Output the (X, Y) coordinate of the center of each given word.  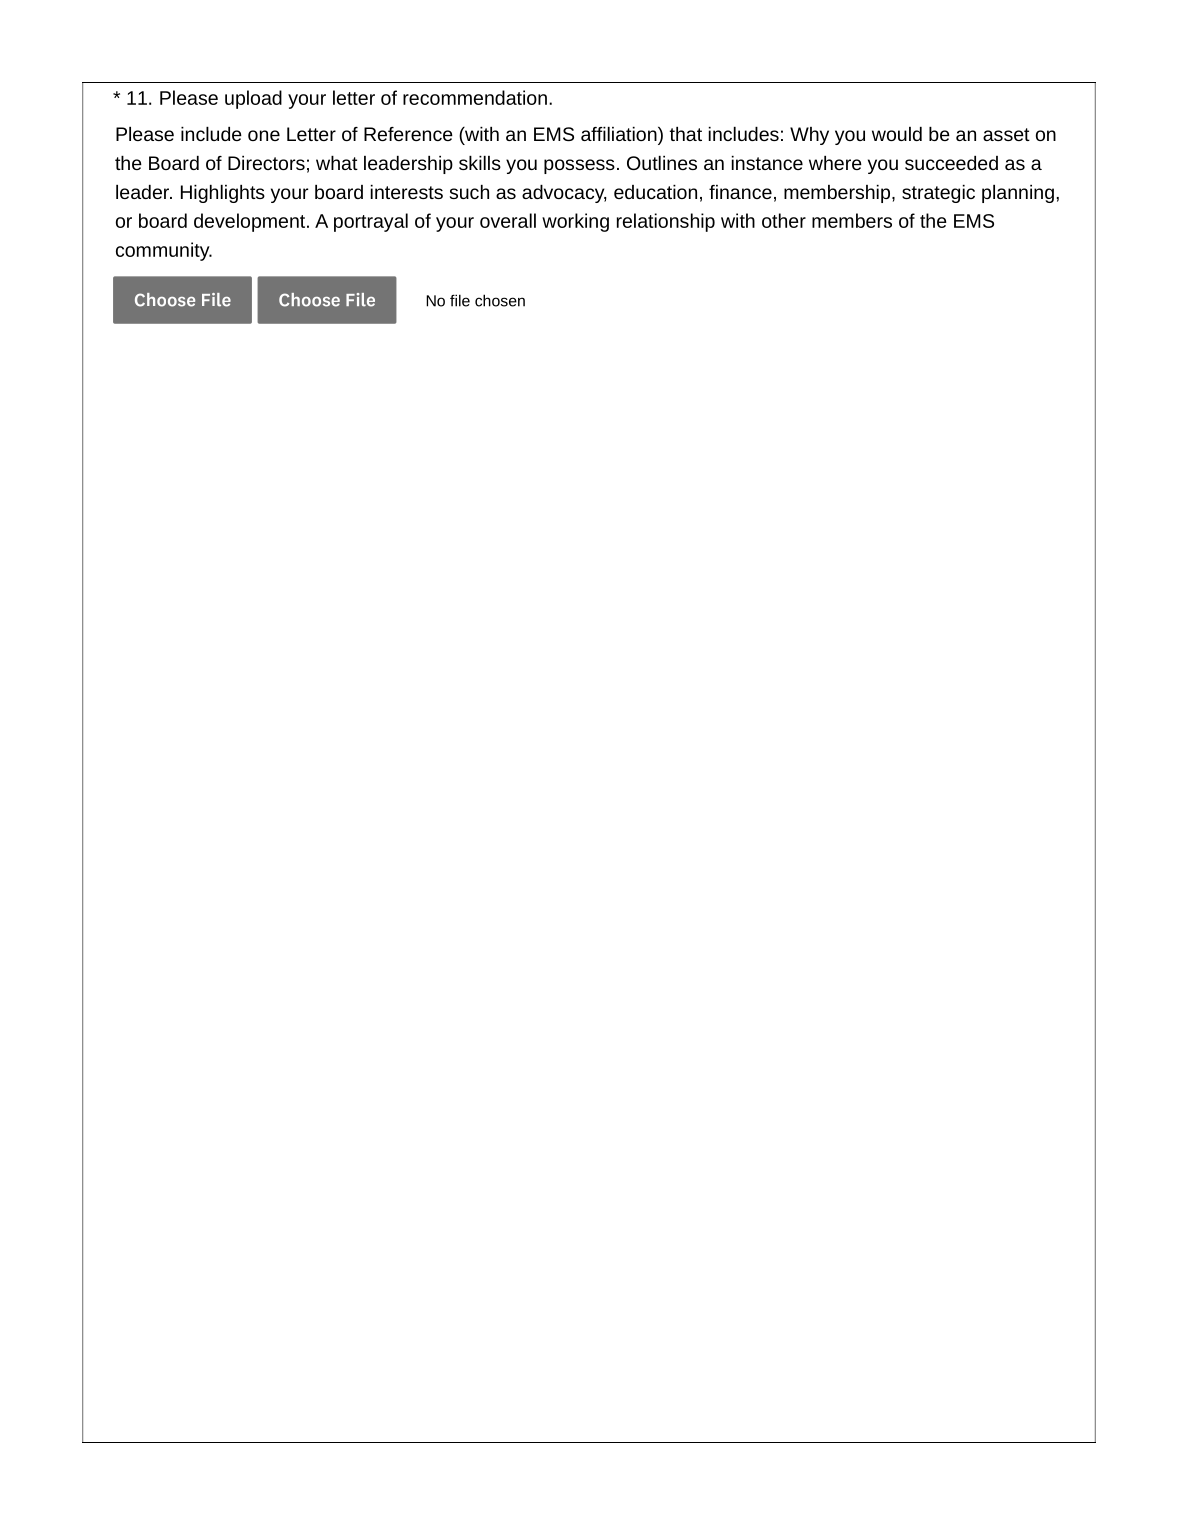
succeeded (951, 163)
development (251, 222)
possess (579, 166)
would (897, 134)
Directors (266, 163)
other (784, 220)
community (164, 251)
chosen (500, 300)
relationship (666, 222)
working (575, 222)
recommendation (475, 97)
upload (253, 99)
